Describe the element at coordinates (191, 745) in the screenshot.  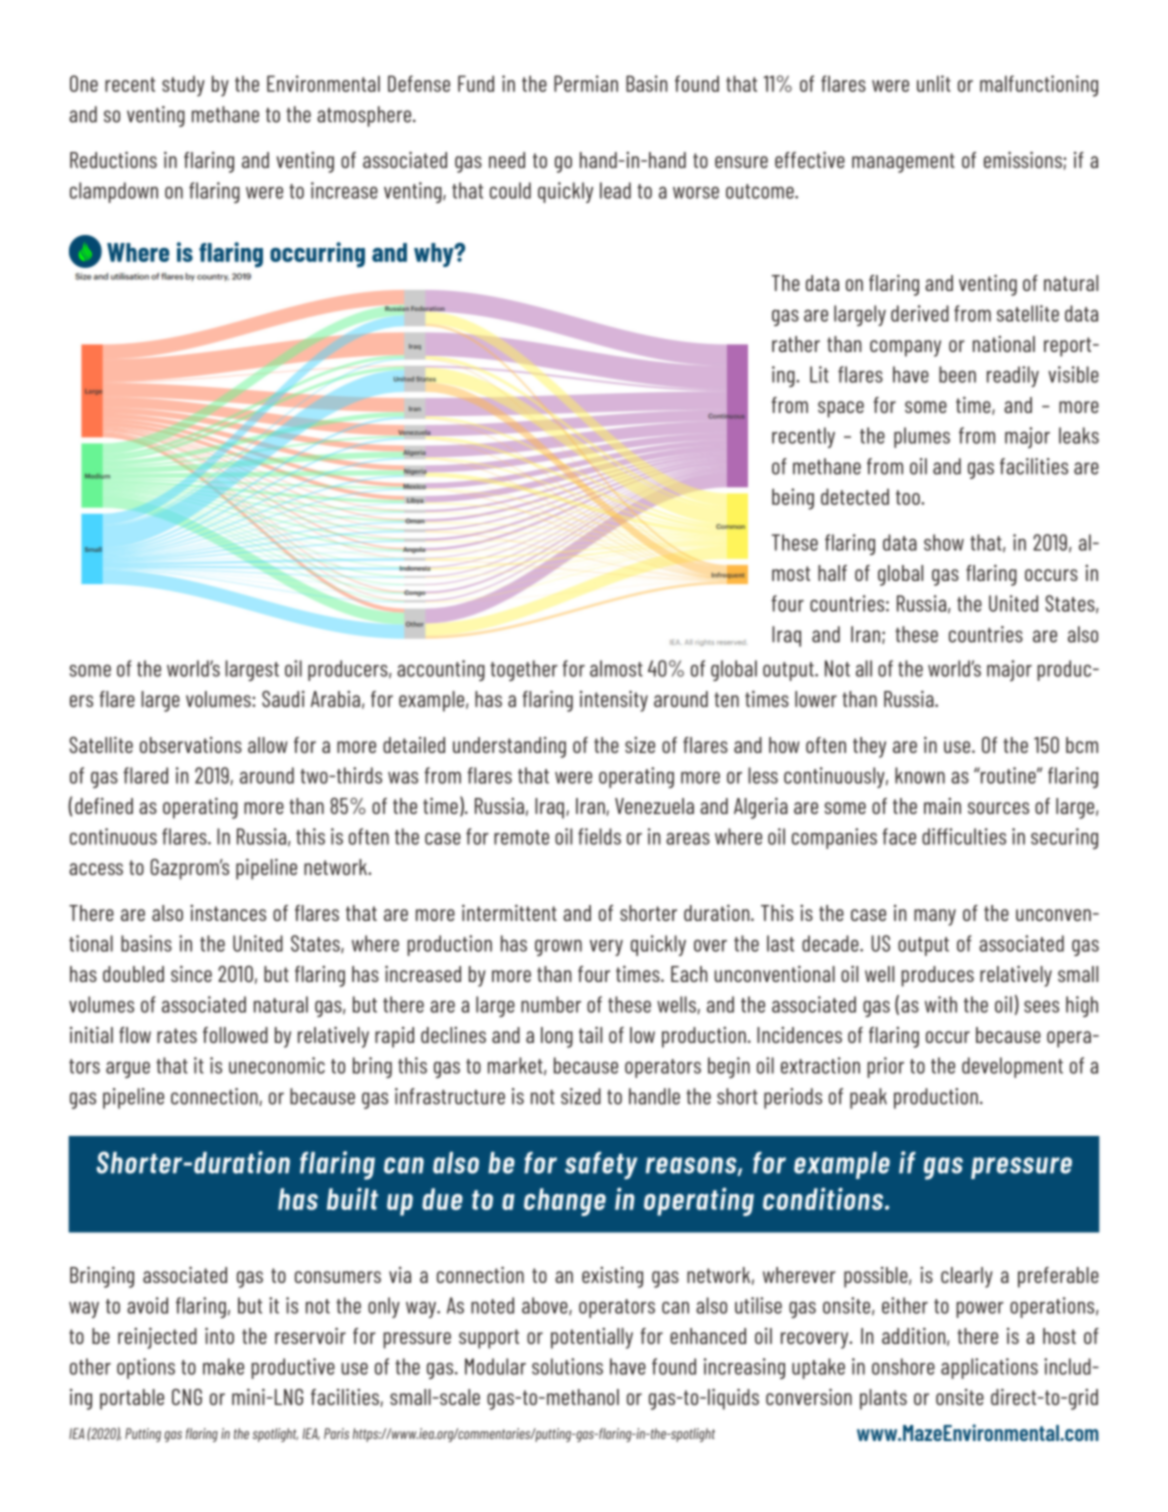
I see `observations` at that location.
